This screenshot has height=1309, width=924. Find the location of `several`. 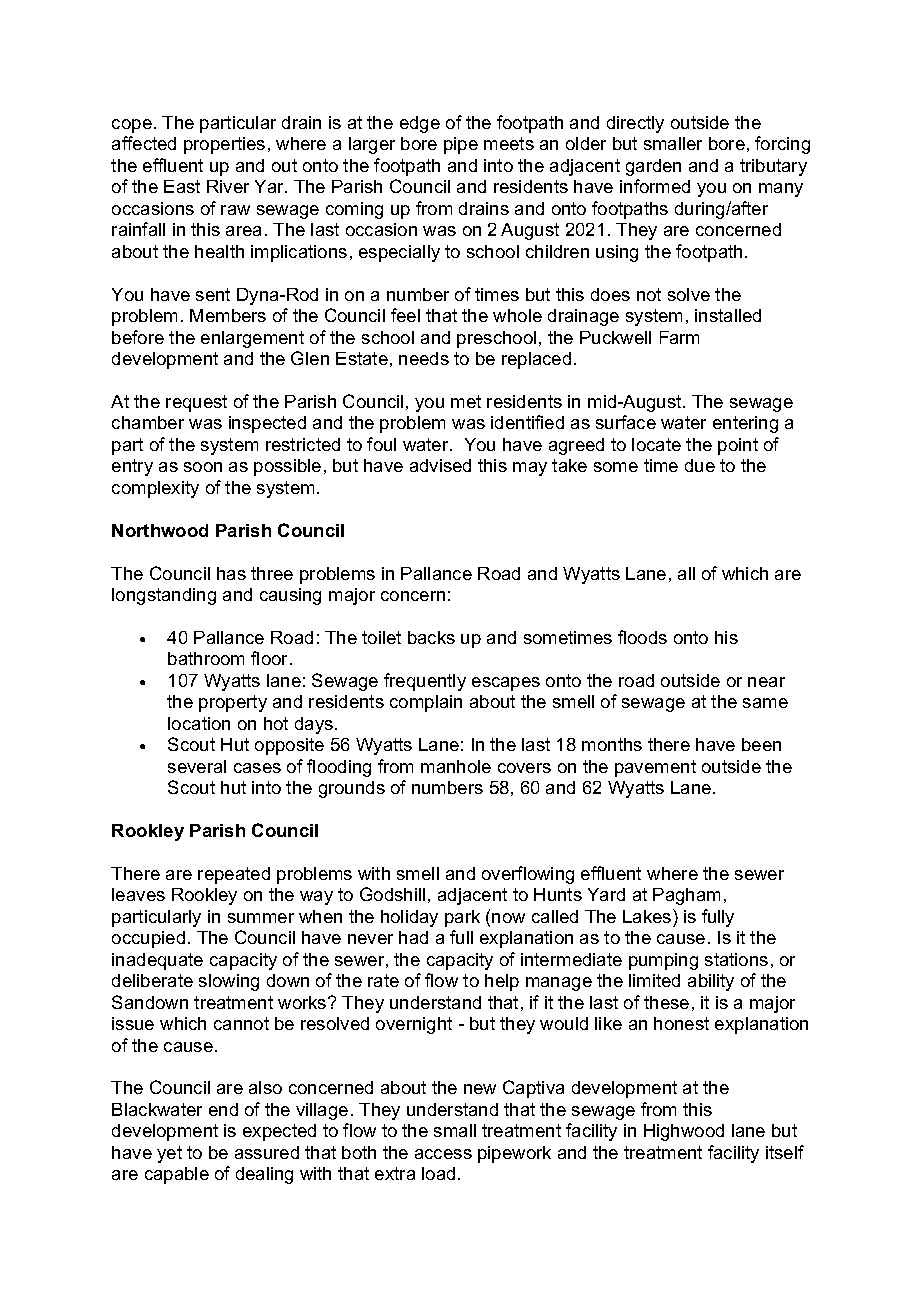

several is located at coordinates (197, 766).
